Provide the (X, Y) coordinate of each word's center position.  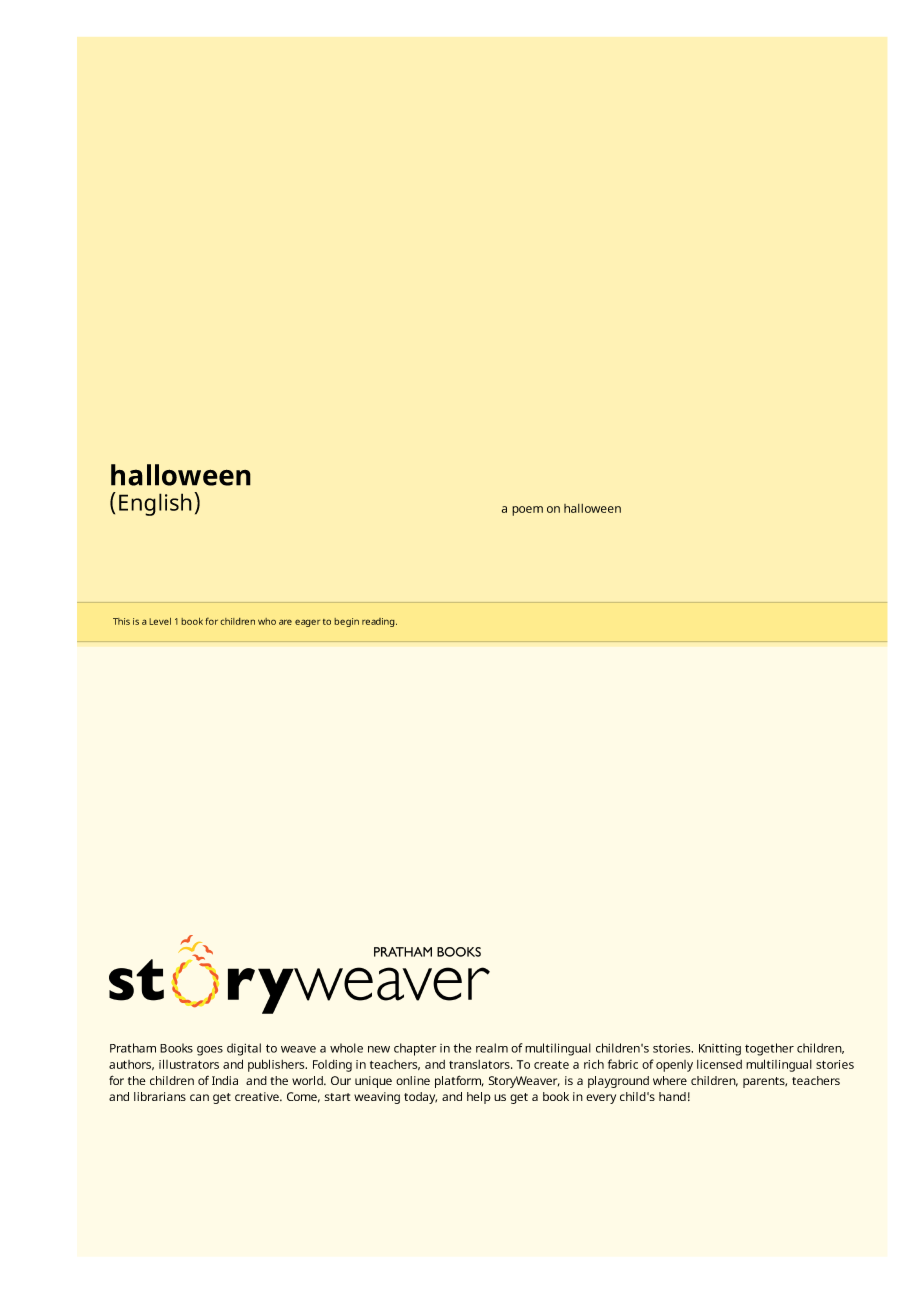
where (670, 1080)
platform (459, 1081)
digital (244, 1049)
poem (527, 511)
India (225, 1080)
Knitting (720, 1050)
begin (346, 622)
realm (492, 1048)
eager (307, 623)
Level (160, 621)
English (155, 504)
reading (379, 622)
